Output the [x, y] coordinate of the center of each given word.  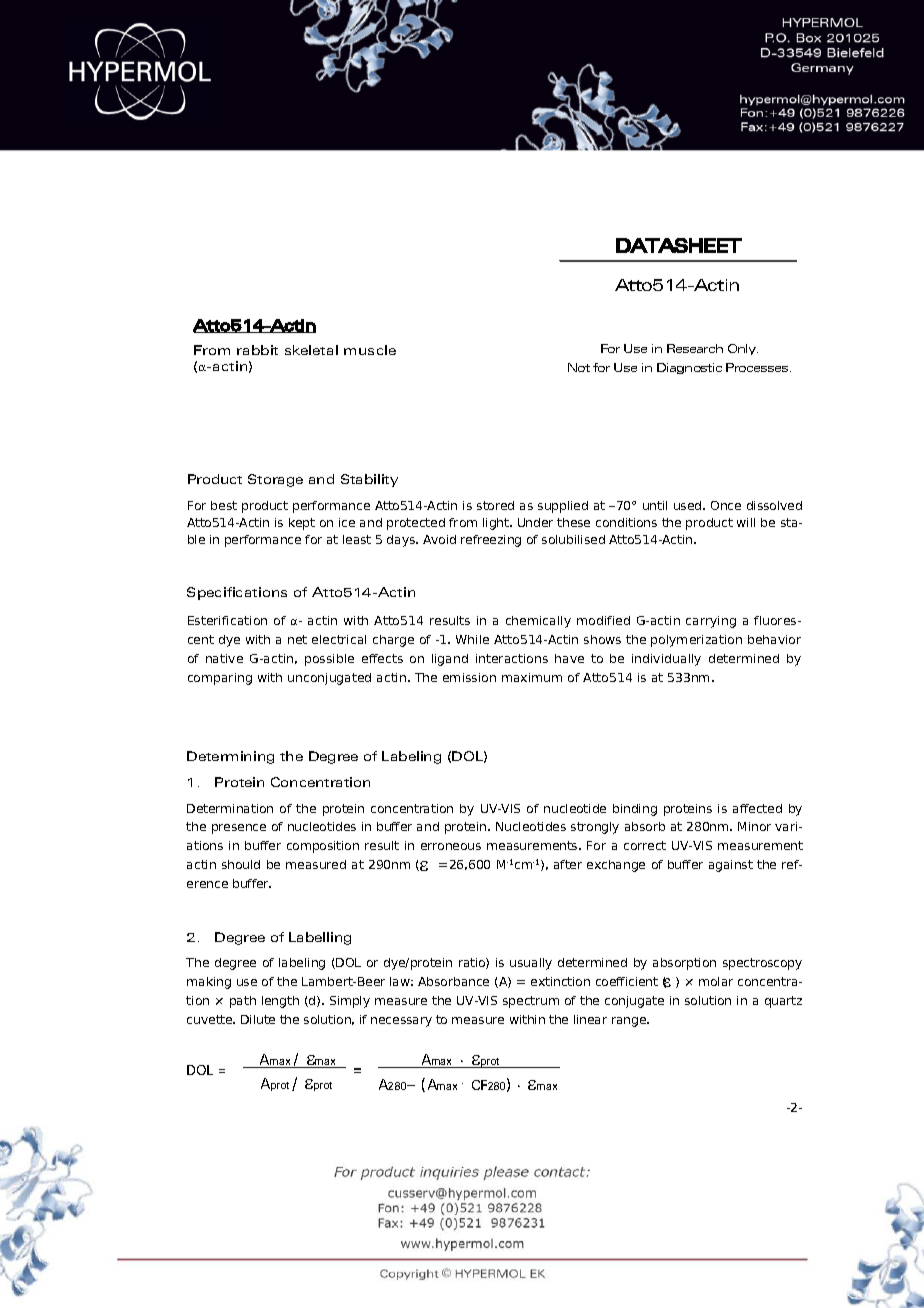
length [280, 1002]
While [472, 639]
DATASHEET [679, 245]
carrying [711, 622]
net [297, 639]
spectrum [531, 1002]
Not [579, 367]
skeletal [311, 350]
